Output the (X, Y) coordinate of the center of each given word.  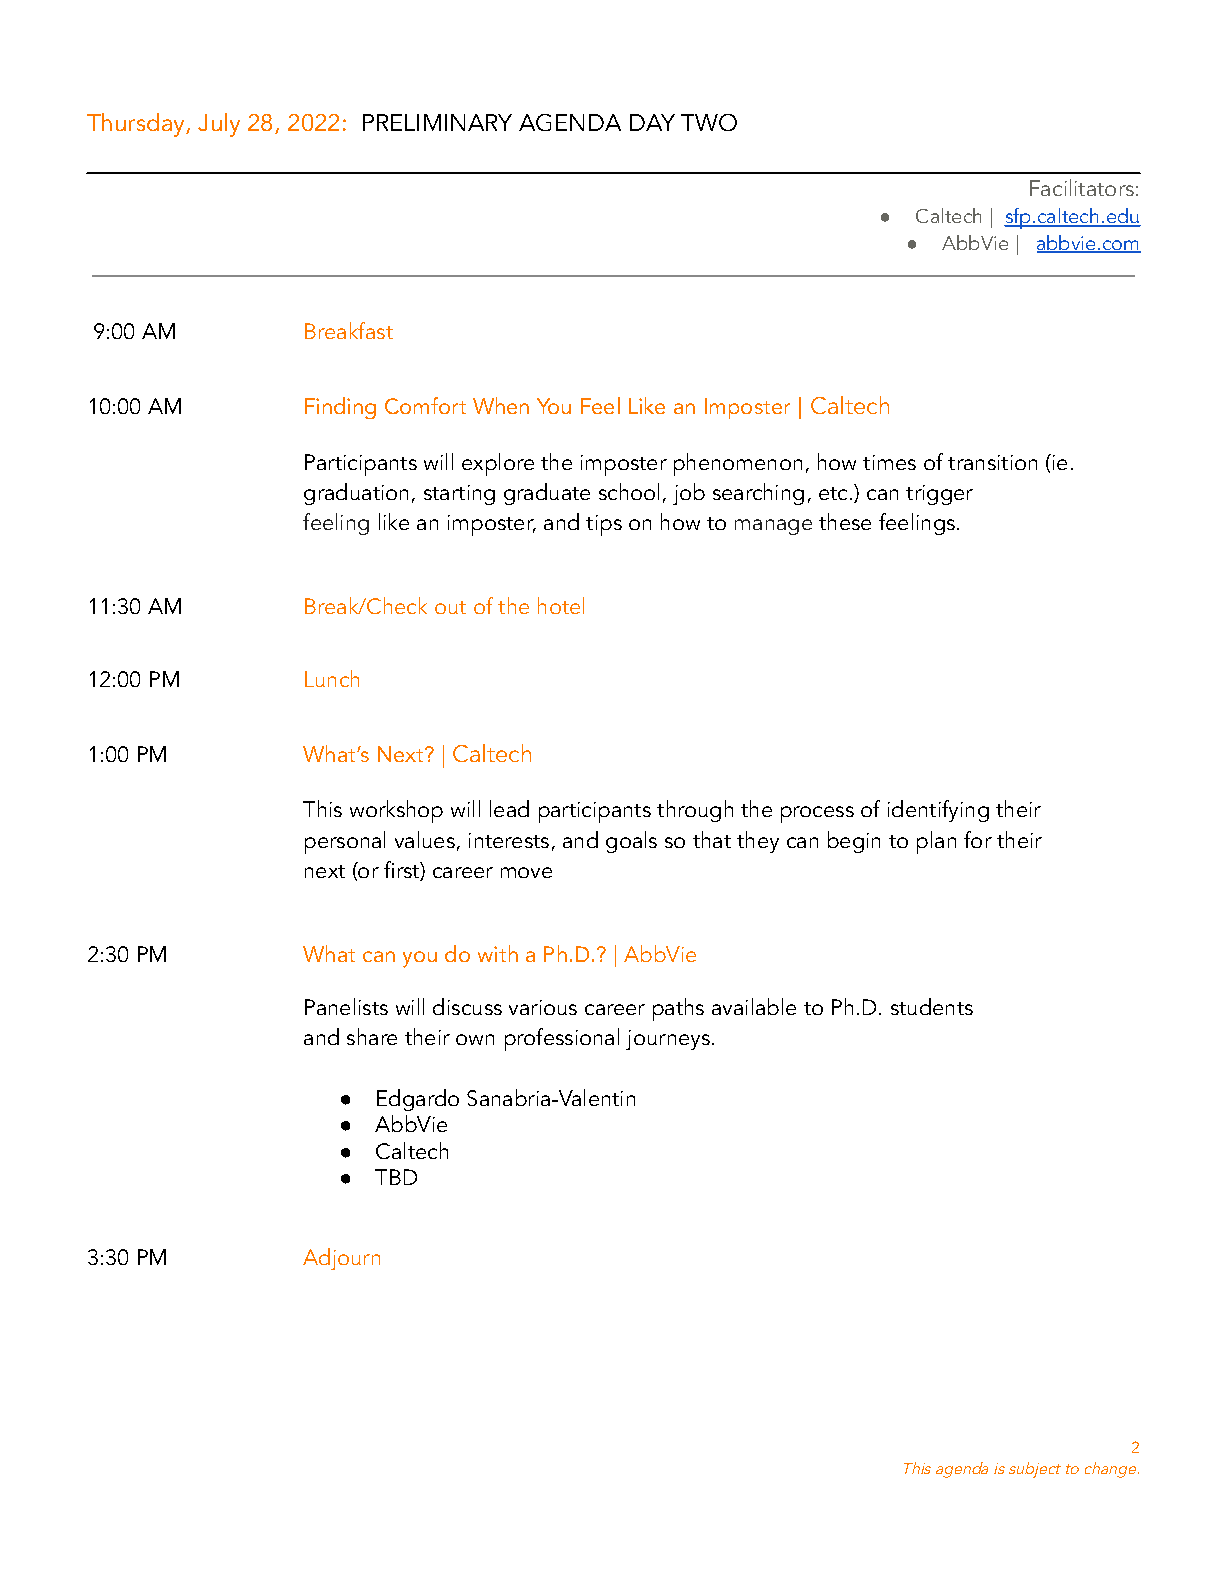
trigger (939, 495)
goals (631, 842)
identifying (938, 811)
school (629, 491)
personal (345, 842)
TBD (396, 1177)
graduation (356, 494)
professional (562, 1039)
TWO (709, 122)
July (219, 125)
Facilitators (1082, 187)
